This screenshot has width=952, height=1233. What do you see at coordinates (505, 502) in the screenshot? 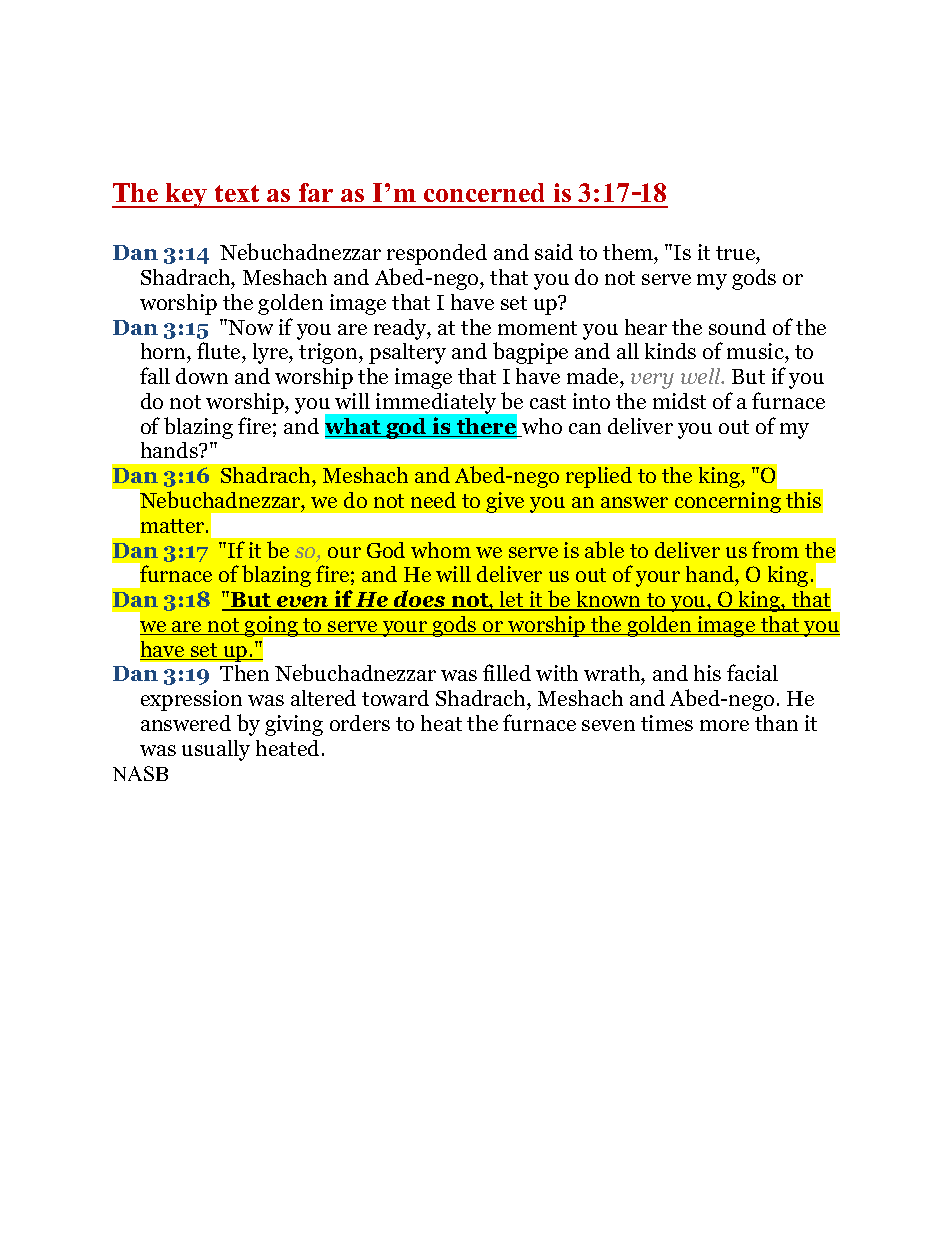
I see `give` at bounding box center [505, 502].
